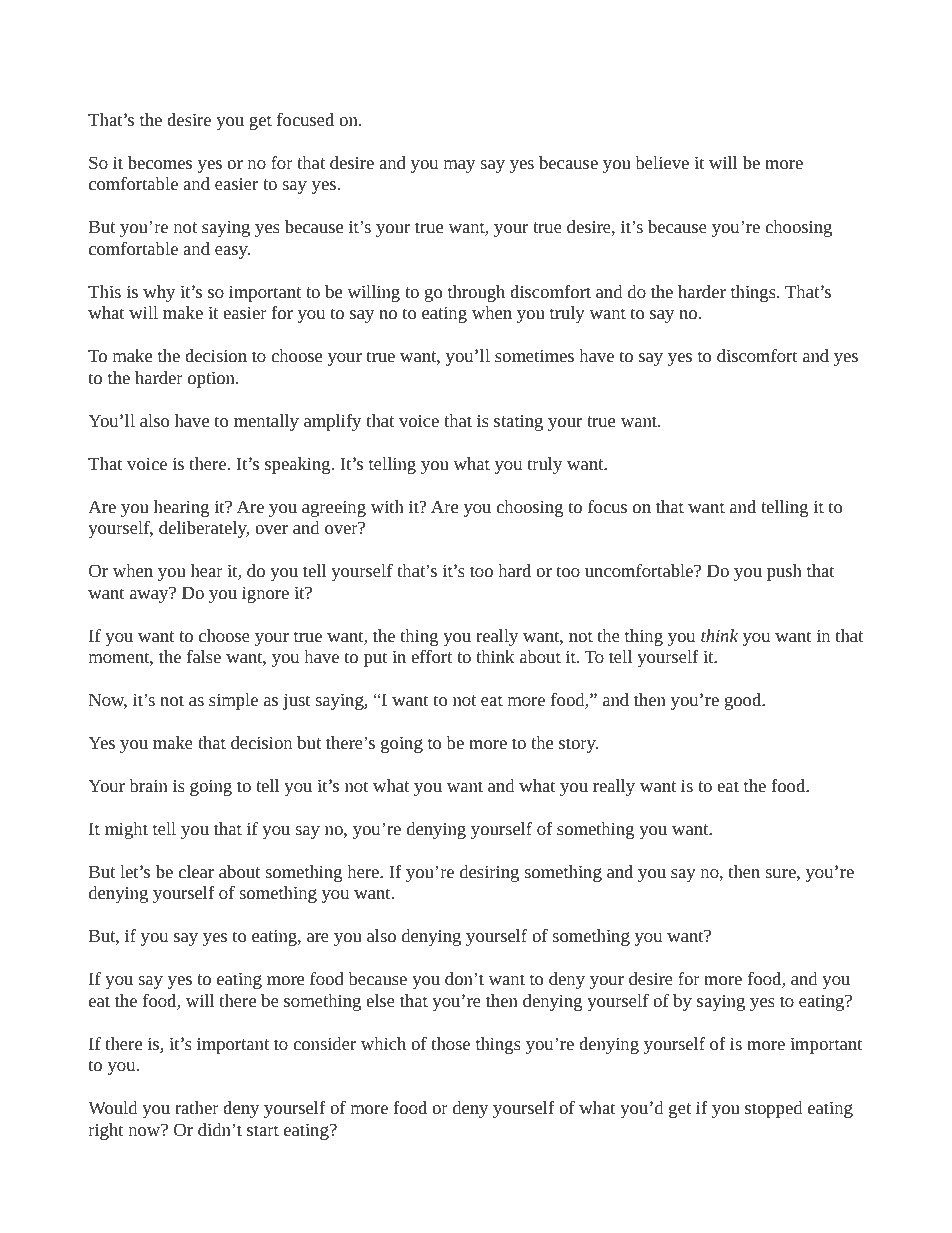 The width and height of the screenshot is (952, 1233). Describe the element at coordinates (744, 701) in the screenshot. I see `good` at that location.
